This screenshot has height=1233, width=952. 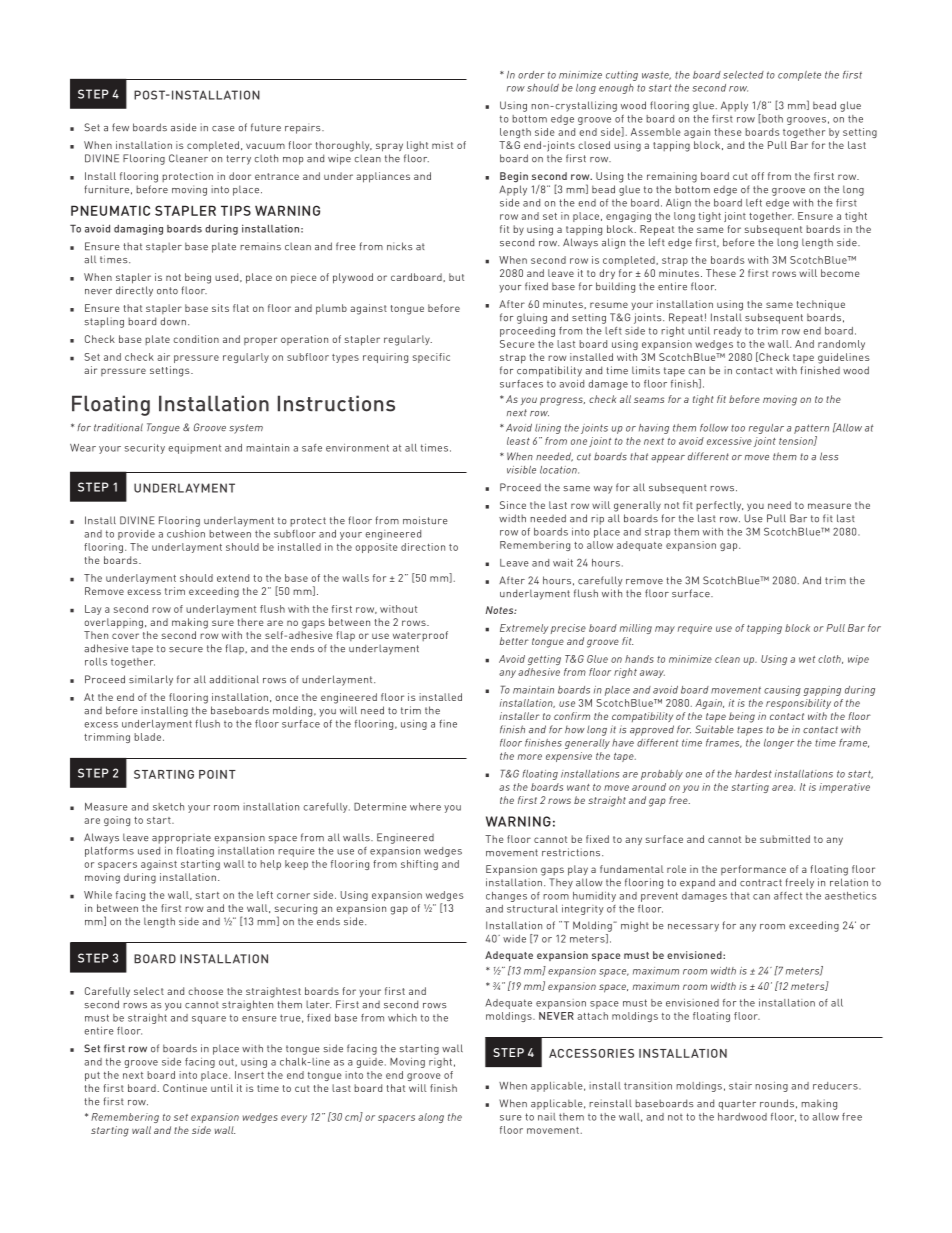 I want to click on fine, so click(x=448, y=724).
